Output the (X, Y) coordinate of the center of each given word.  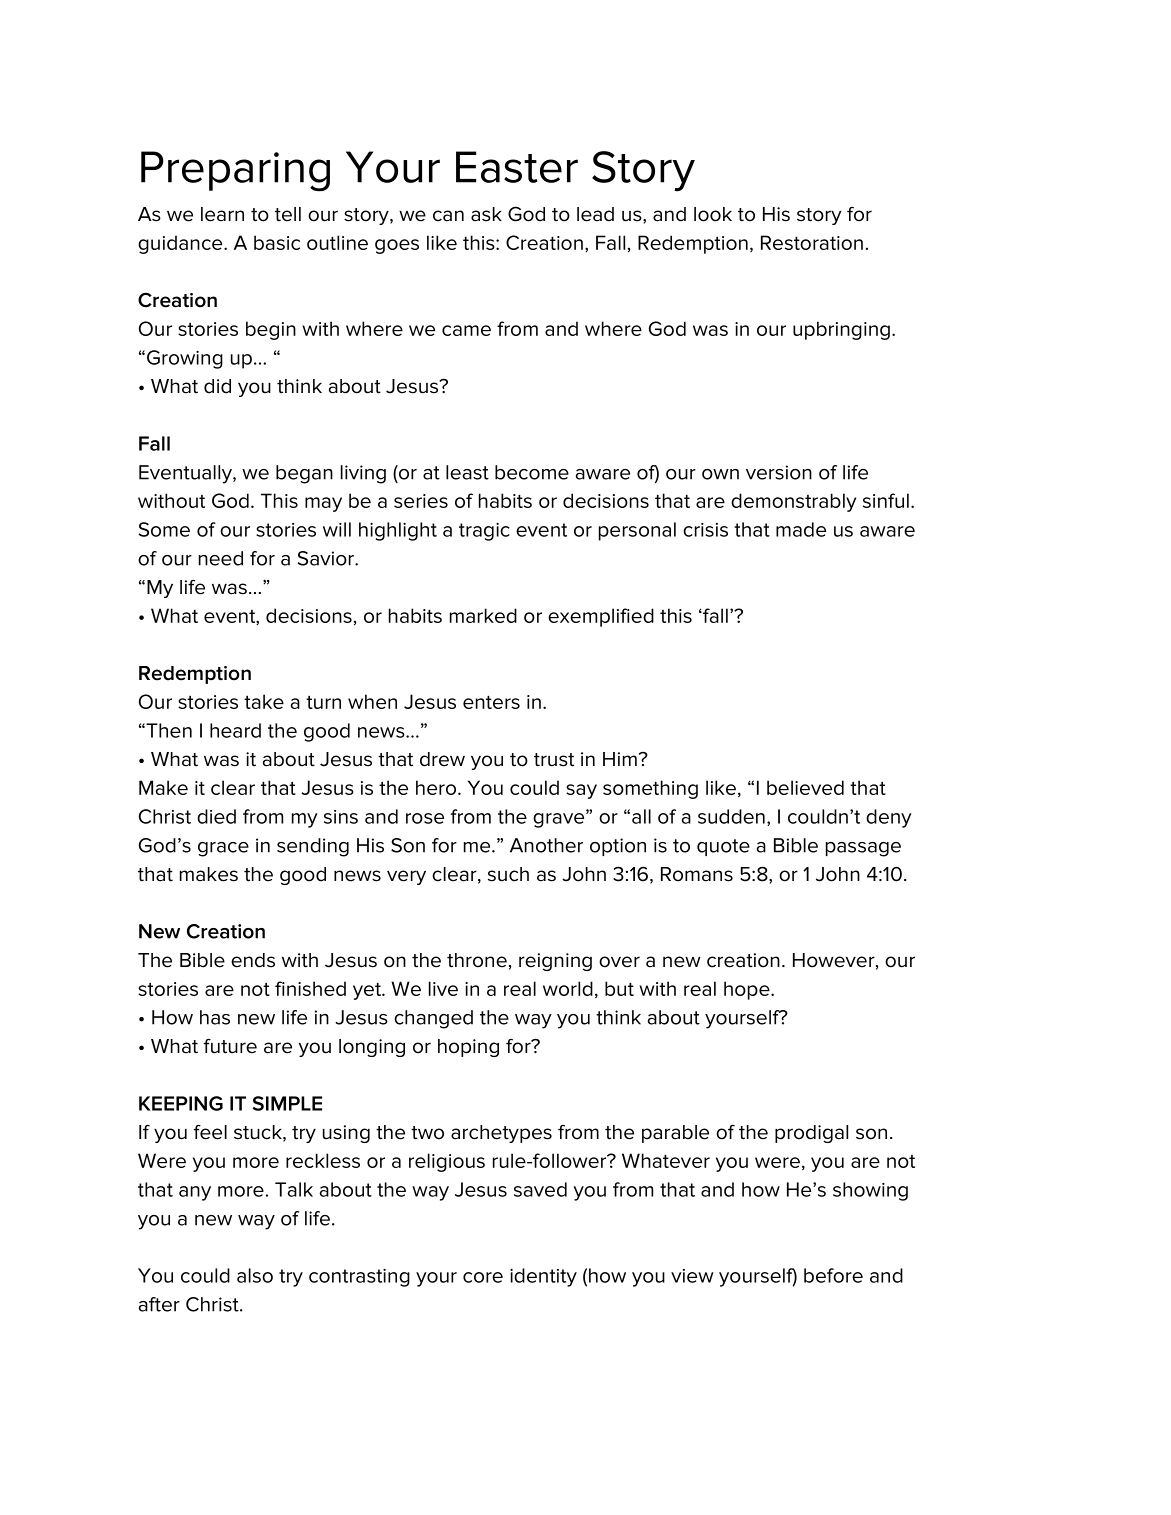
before (833, 1275)
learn (222, 214)
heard (235, 730)
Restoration (812, 242)
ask (486, 214)
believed (805, 787)
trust (554, 760)
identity (543, 1277)
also (255, 1275)
